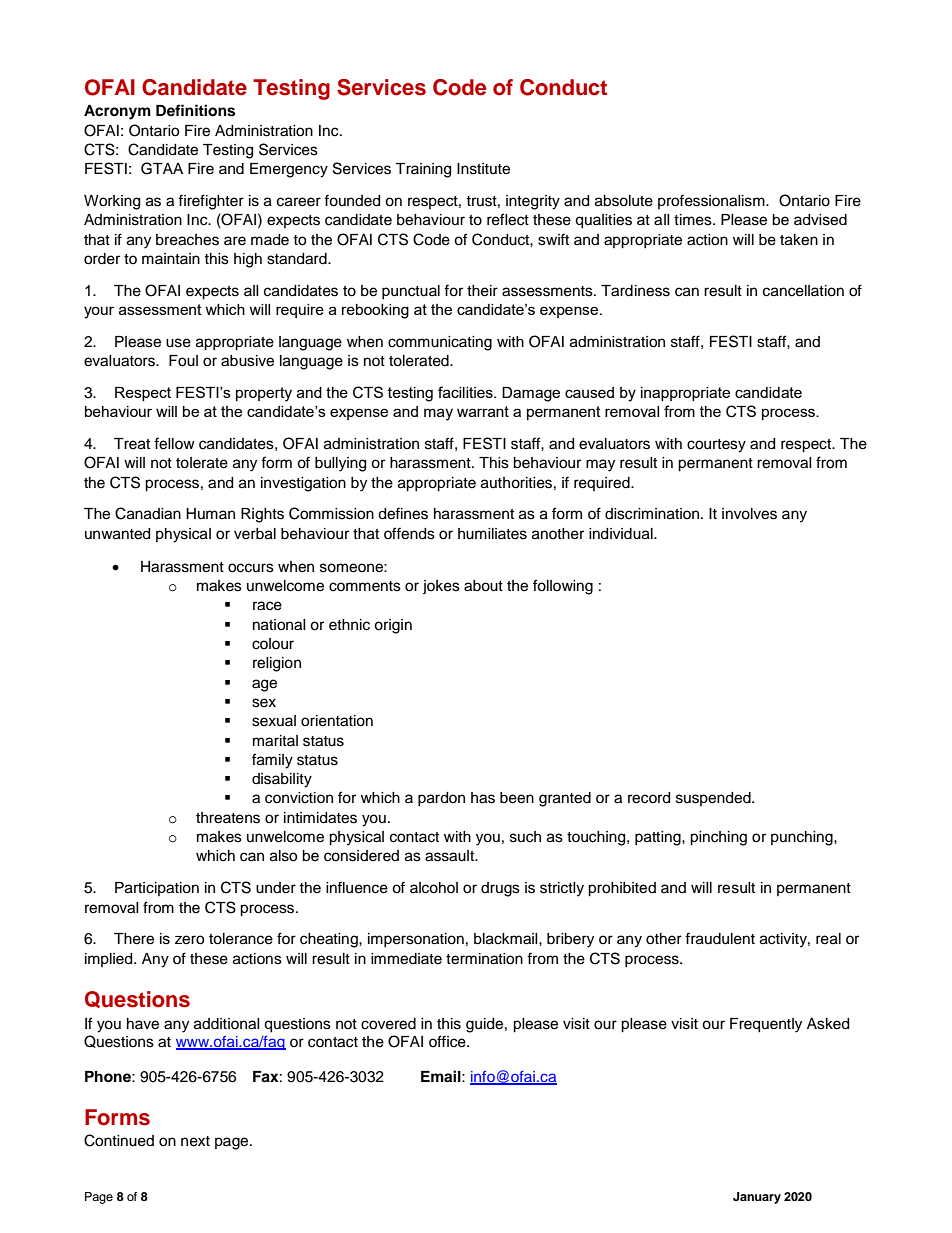  What do you see at coordinates (195, 1141) in the screenshot?
I see `next` at bounding box center [195, 1141].
